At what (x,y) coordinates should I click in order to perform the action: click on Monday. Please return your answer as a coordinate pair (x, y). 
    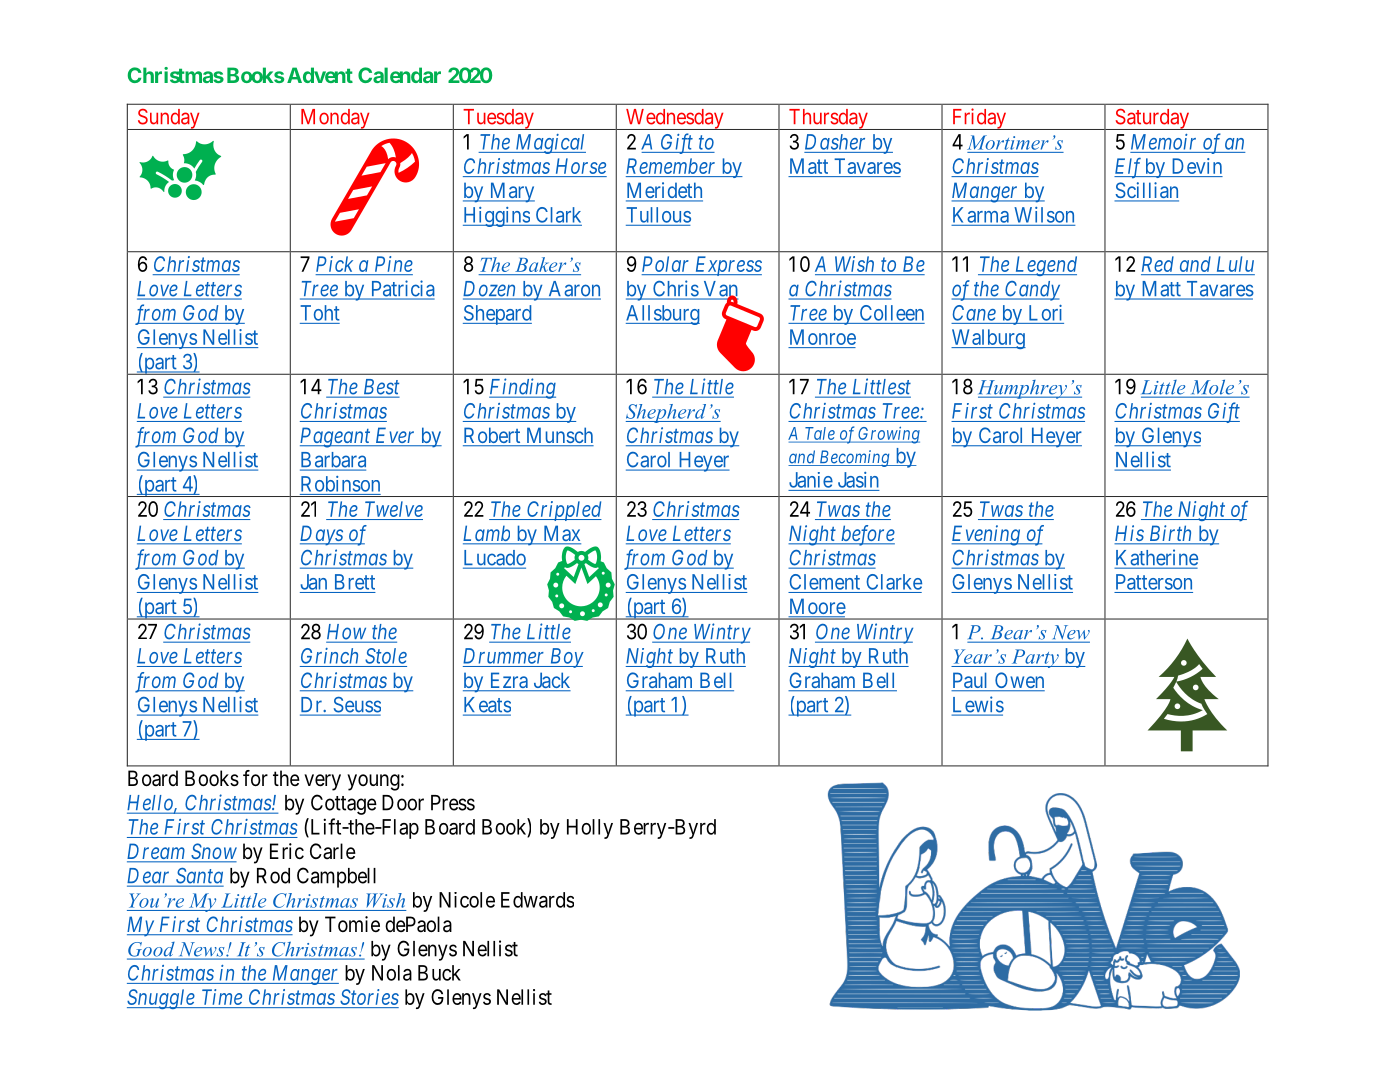
    Looking at the image, I should click on (335, 119).
